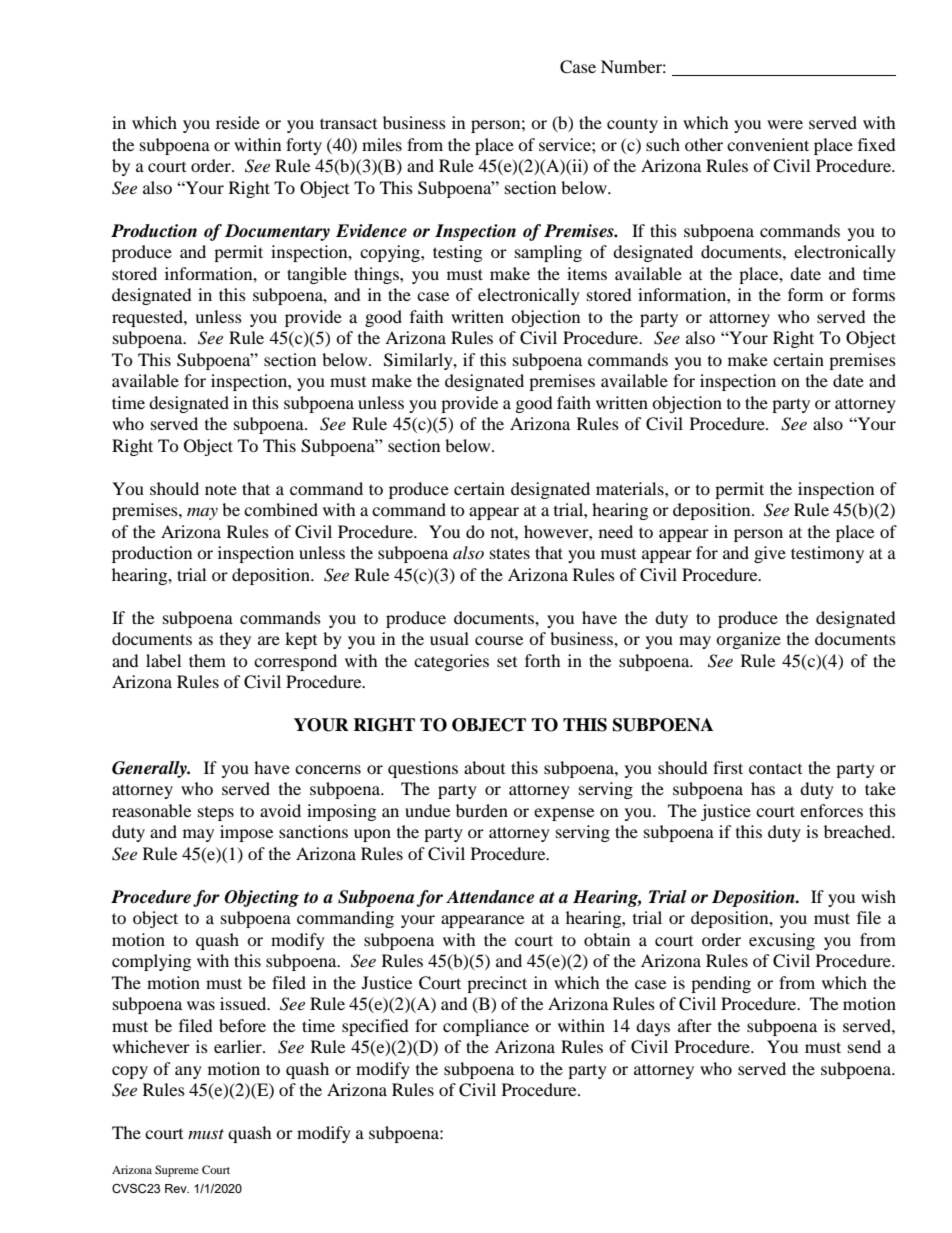 This document has width=952, height=1233. I want to click on compliance, so click(486, 1027).
